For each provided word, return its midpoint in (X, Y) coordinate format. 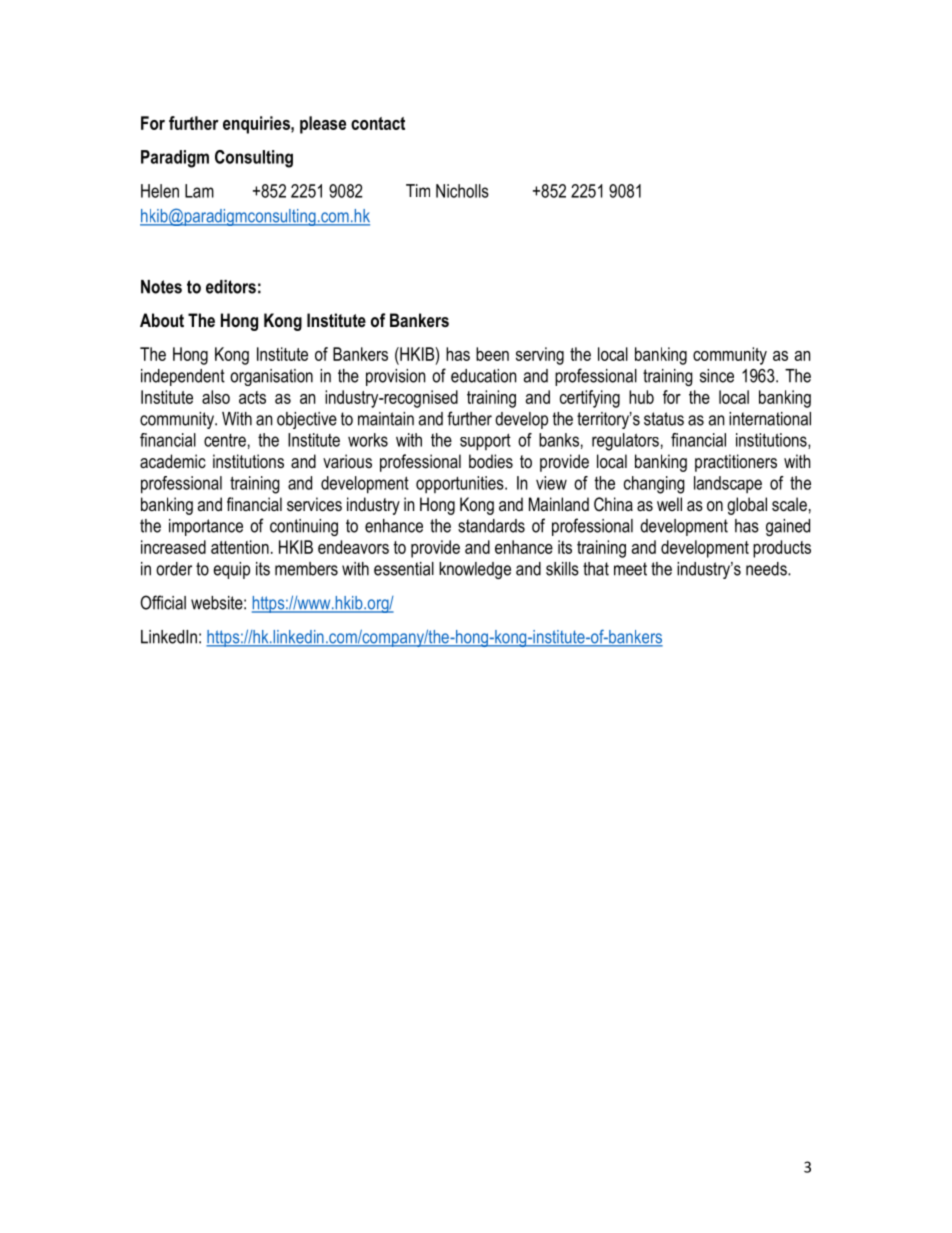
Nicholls (462, 191)
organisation (271, 377)
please (323, 125)
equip (231, 570)
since (717, 376)
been (492, 354)
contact (378, 123)
